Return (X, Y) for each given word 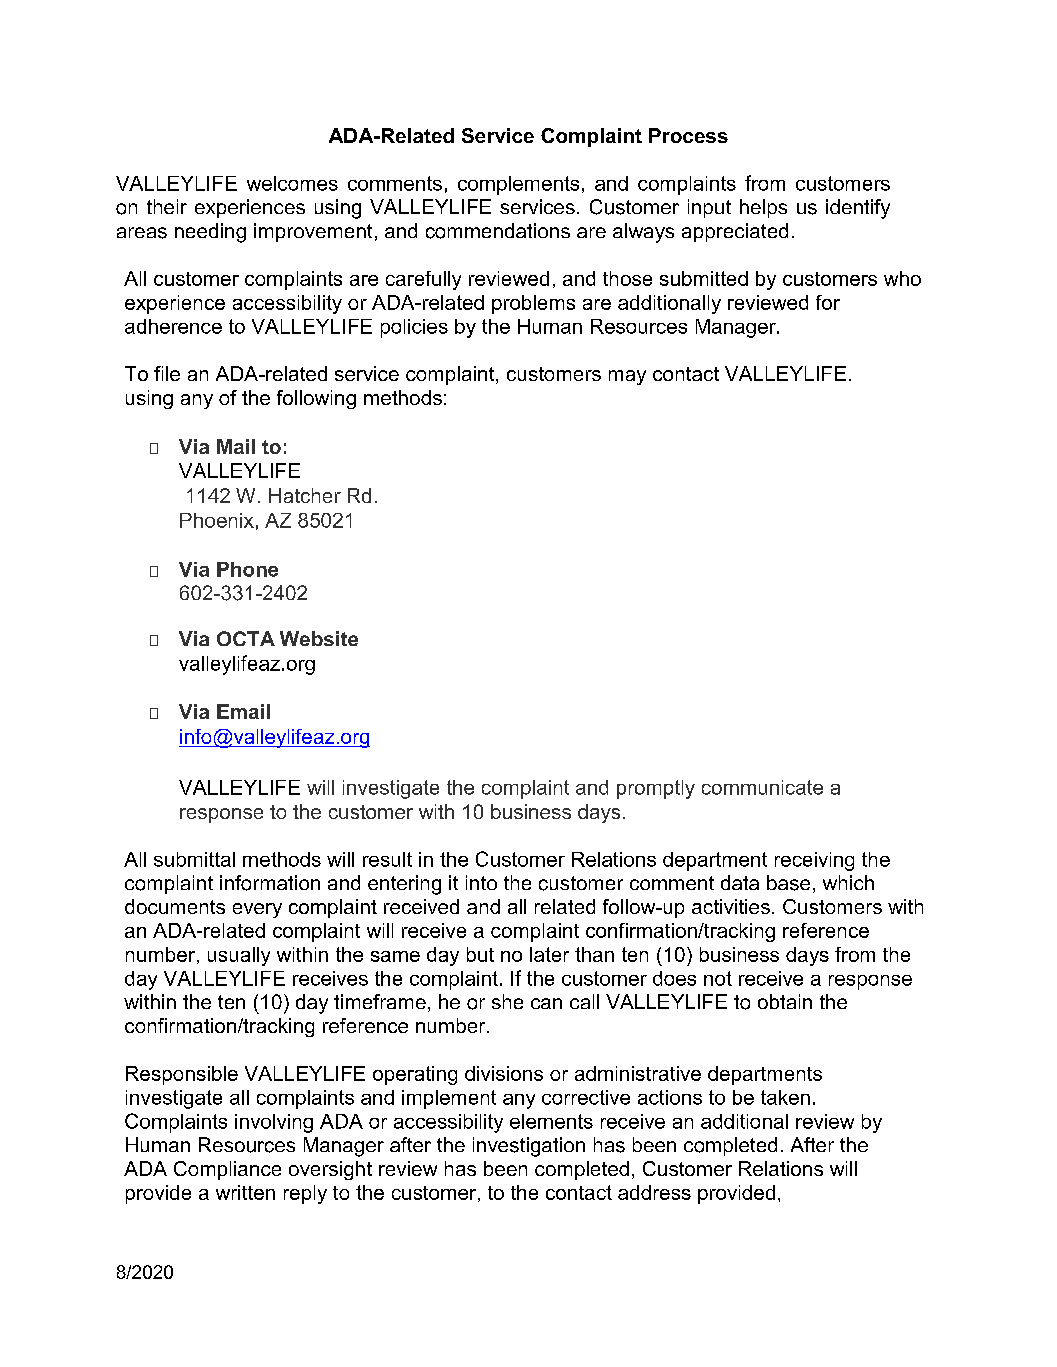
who (902, 278)
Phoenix (217, 520)
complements (518, 185)
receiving (814, 861)
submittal (194, 859)
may (627, 377)
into (481, 882)
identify (858, 209)
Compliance (227, 1170)
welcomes (292, 183)
